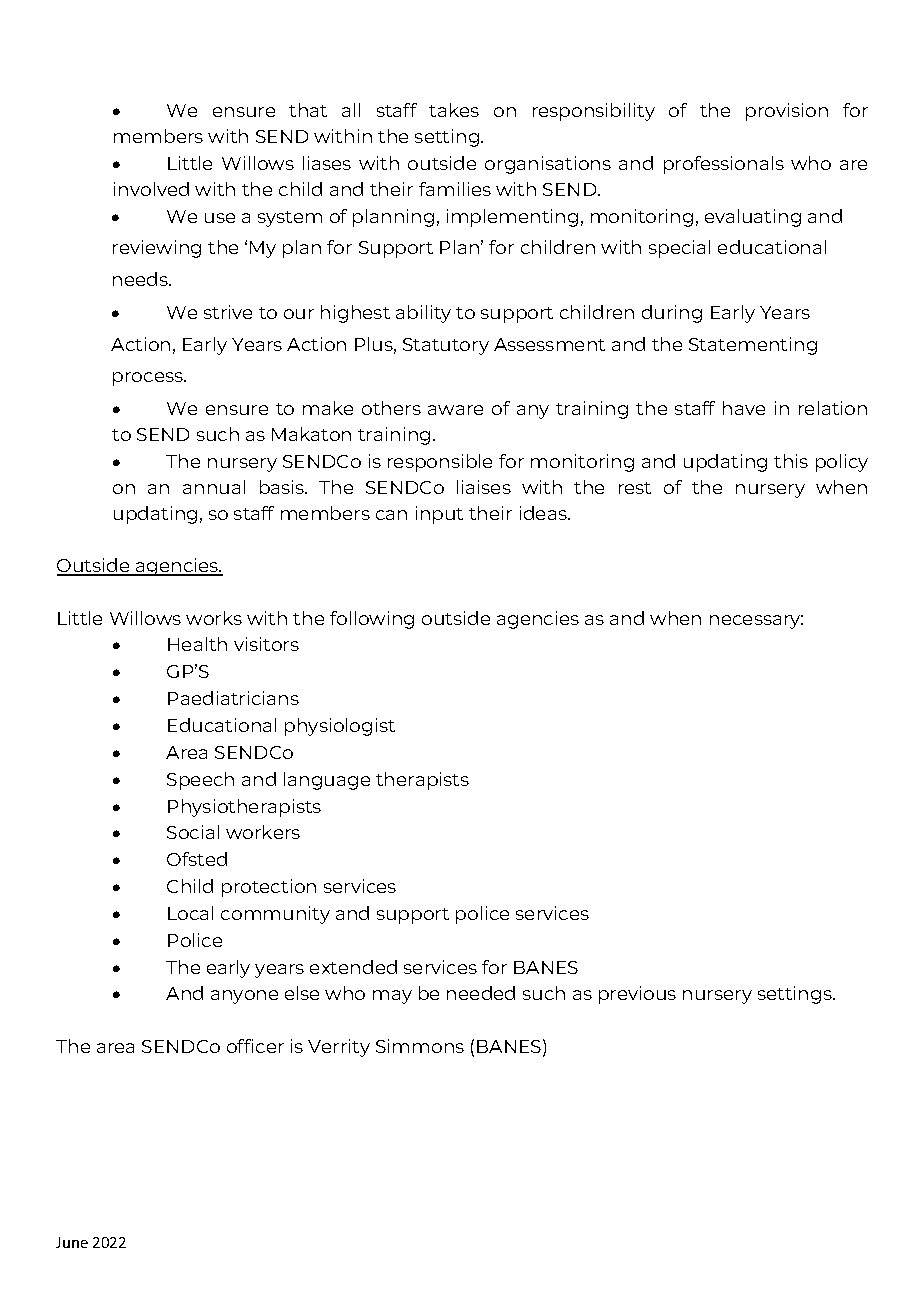 The image size is (924, 1308). I want to click on aware, so click(455, 410).
